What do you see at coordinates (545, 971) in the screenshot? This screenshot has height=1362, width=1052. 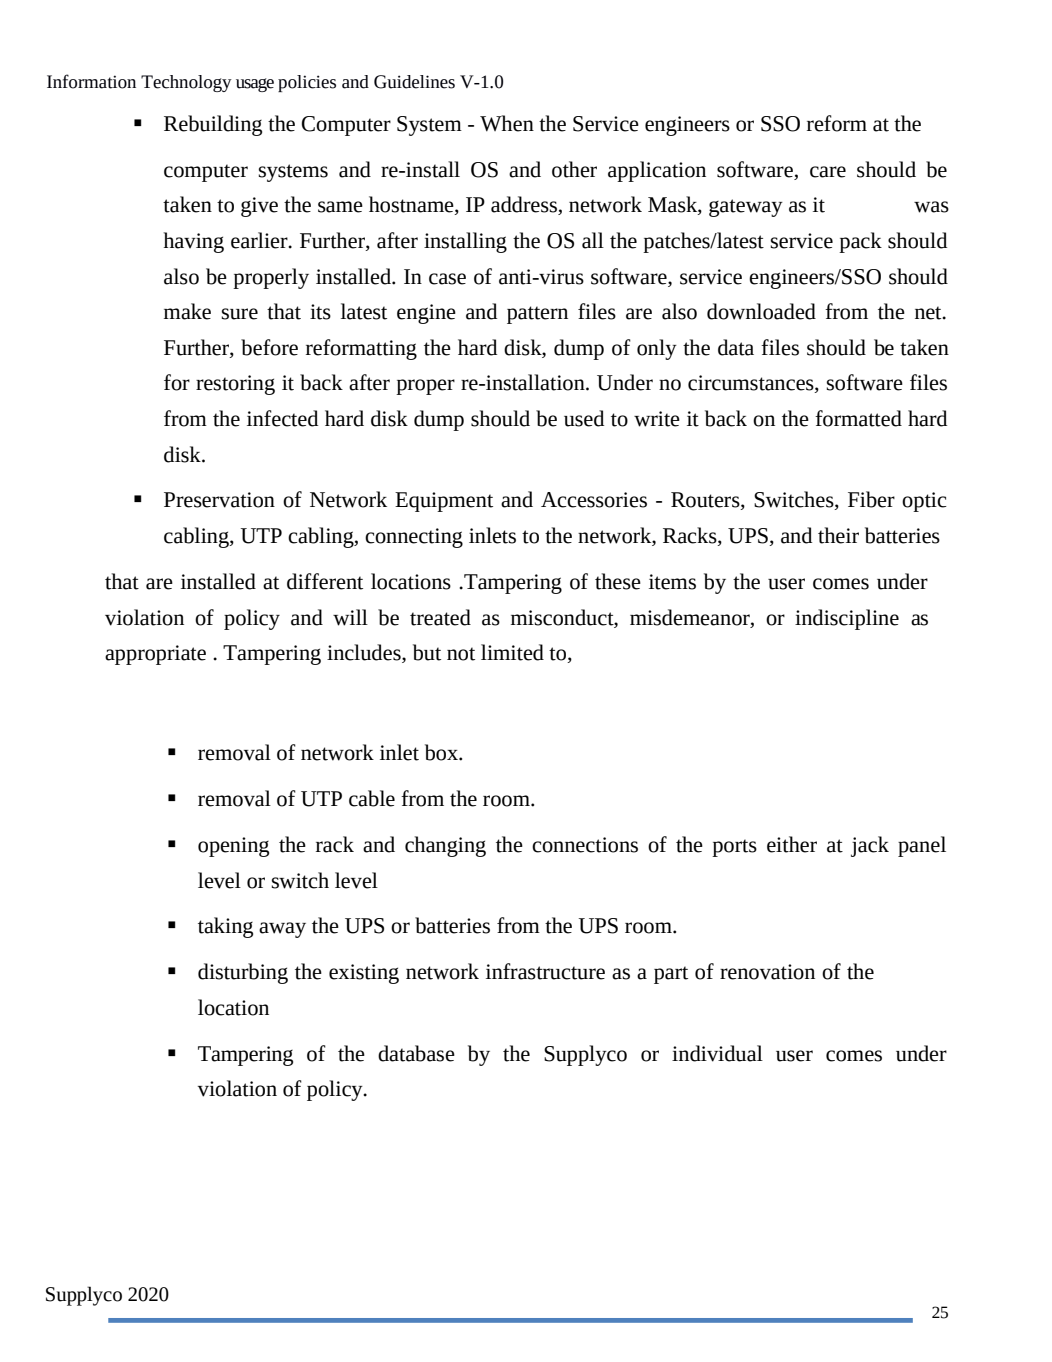 I see `infrastructure` at bounding box center [545, 971].
